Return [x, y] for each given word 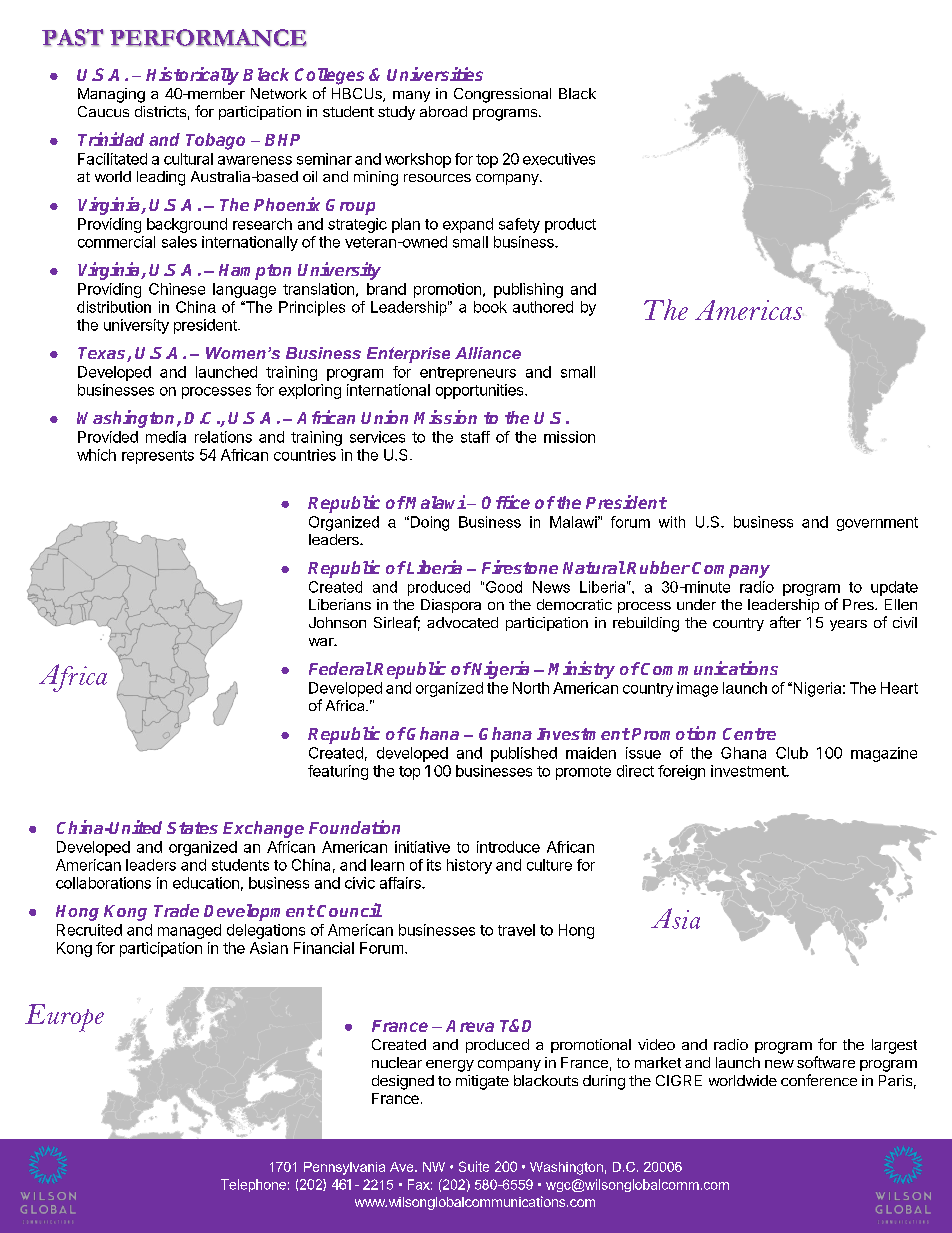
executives [559, 159]
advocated [462, 622]
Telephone [253, 1185]
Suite [474, 1166]
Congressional [502, 95]
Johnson [337, 622]
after [785, 622]
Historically [192, 76]
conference [819, 1080]
